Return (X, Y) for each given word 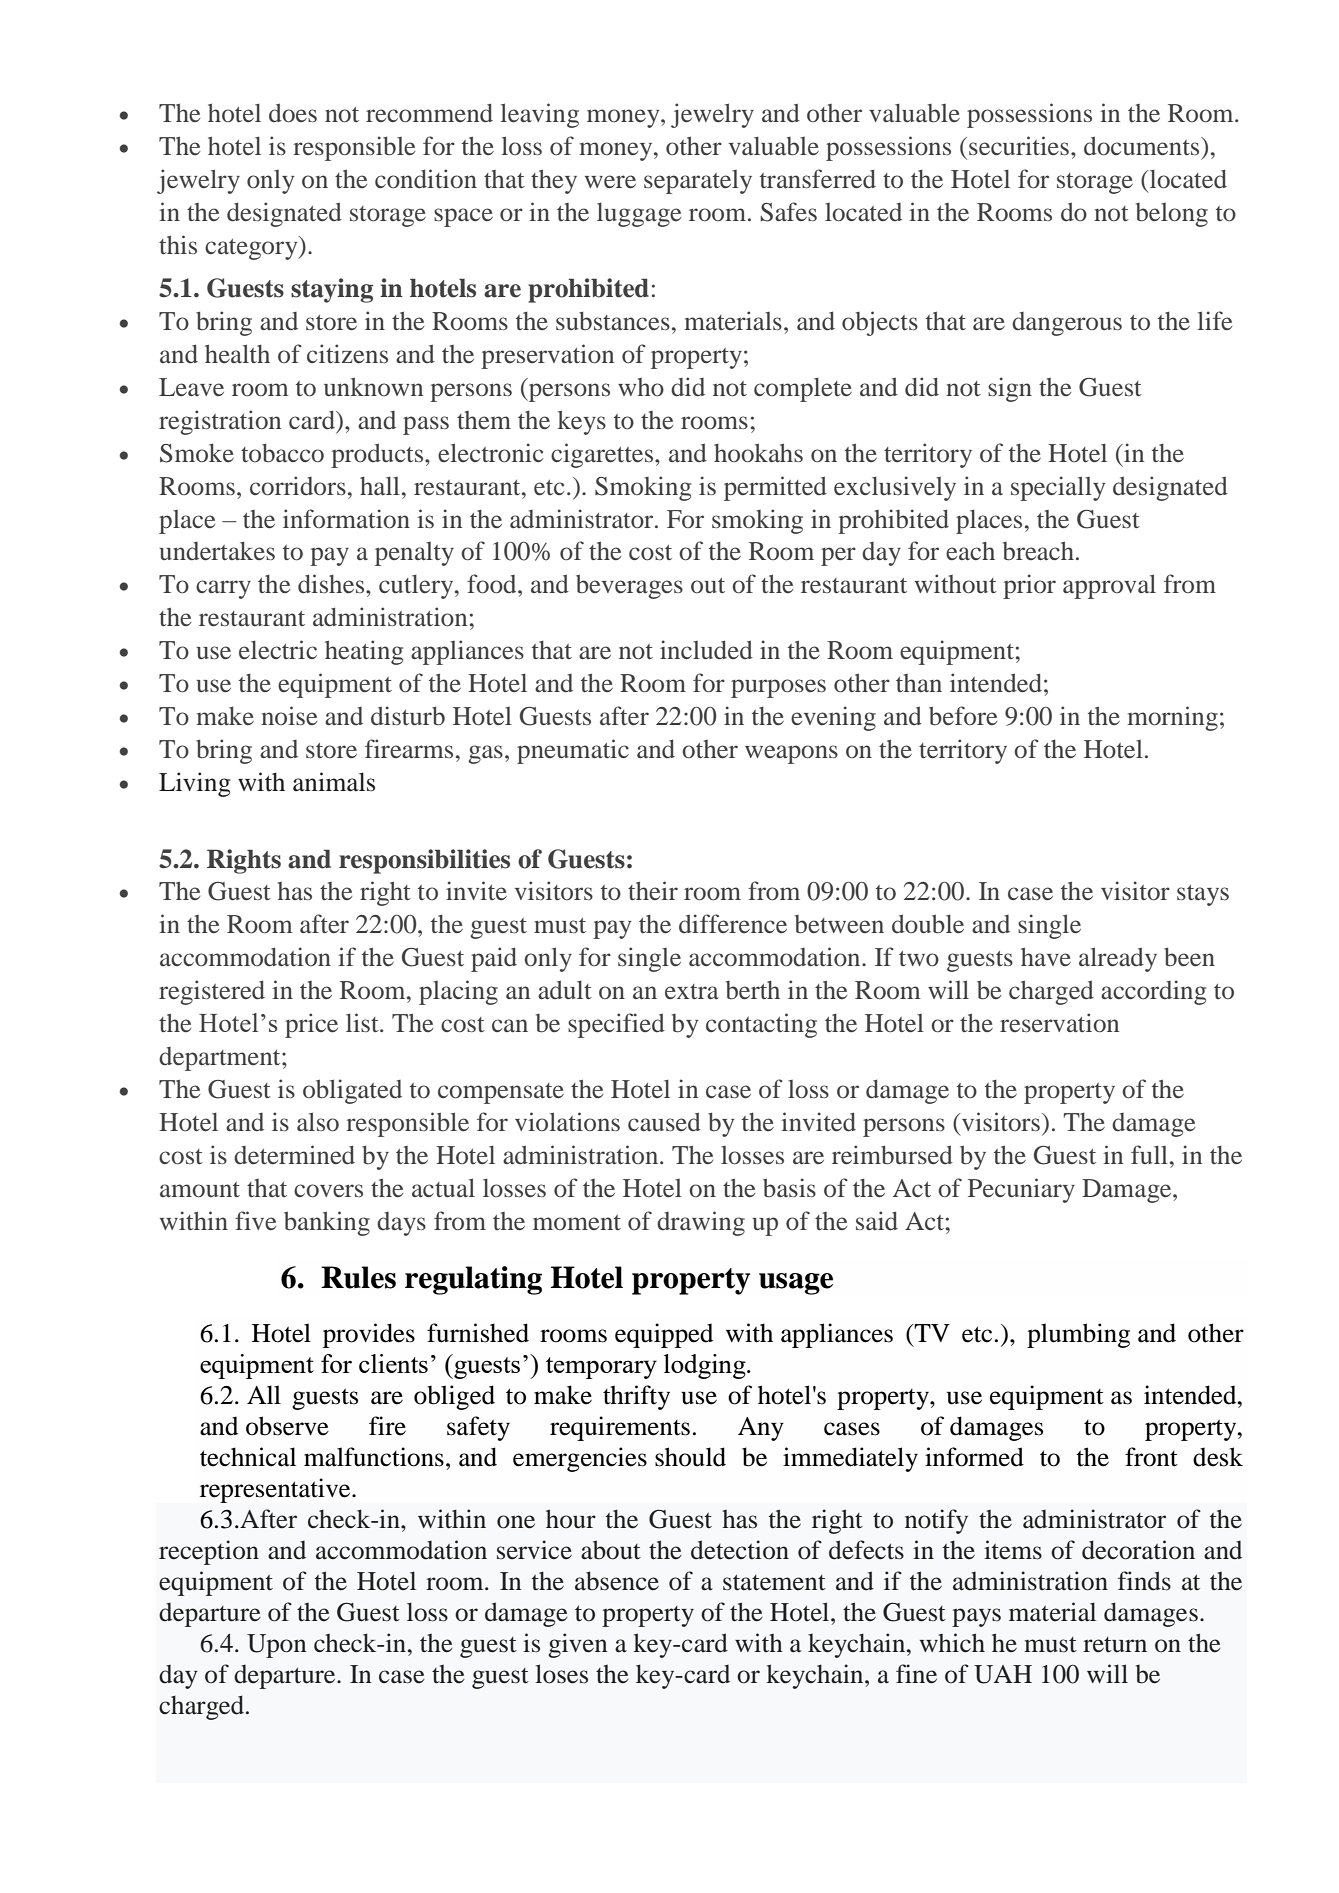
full (1149, 1154)
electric (278, 649)
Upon (277, 1646)
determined (294, 1155)
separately (698, 182)
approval (1109, 586)
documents (1143, 146)
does (293, 113)
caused (664, 1122)
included (706, 650)
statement (774, 1583)
